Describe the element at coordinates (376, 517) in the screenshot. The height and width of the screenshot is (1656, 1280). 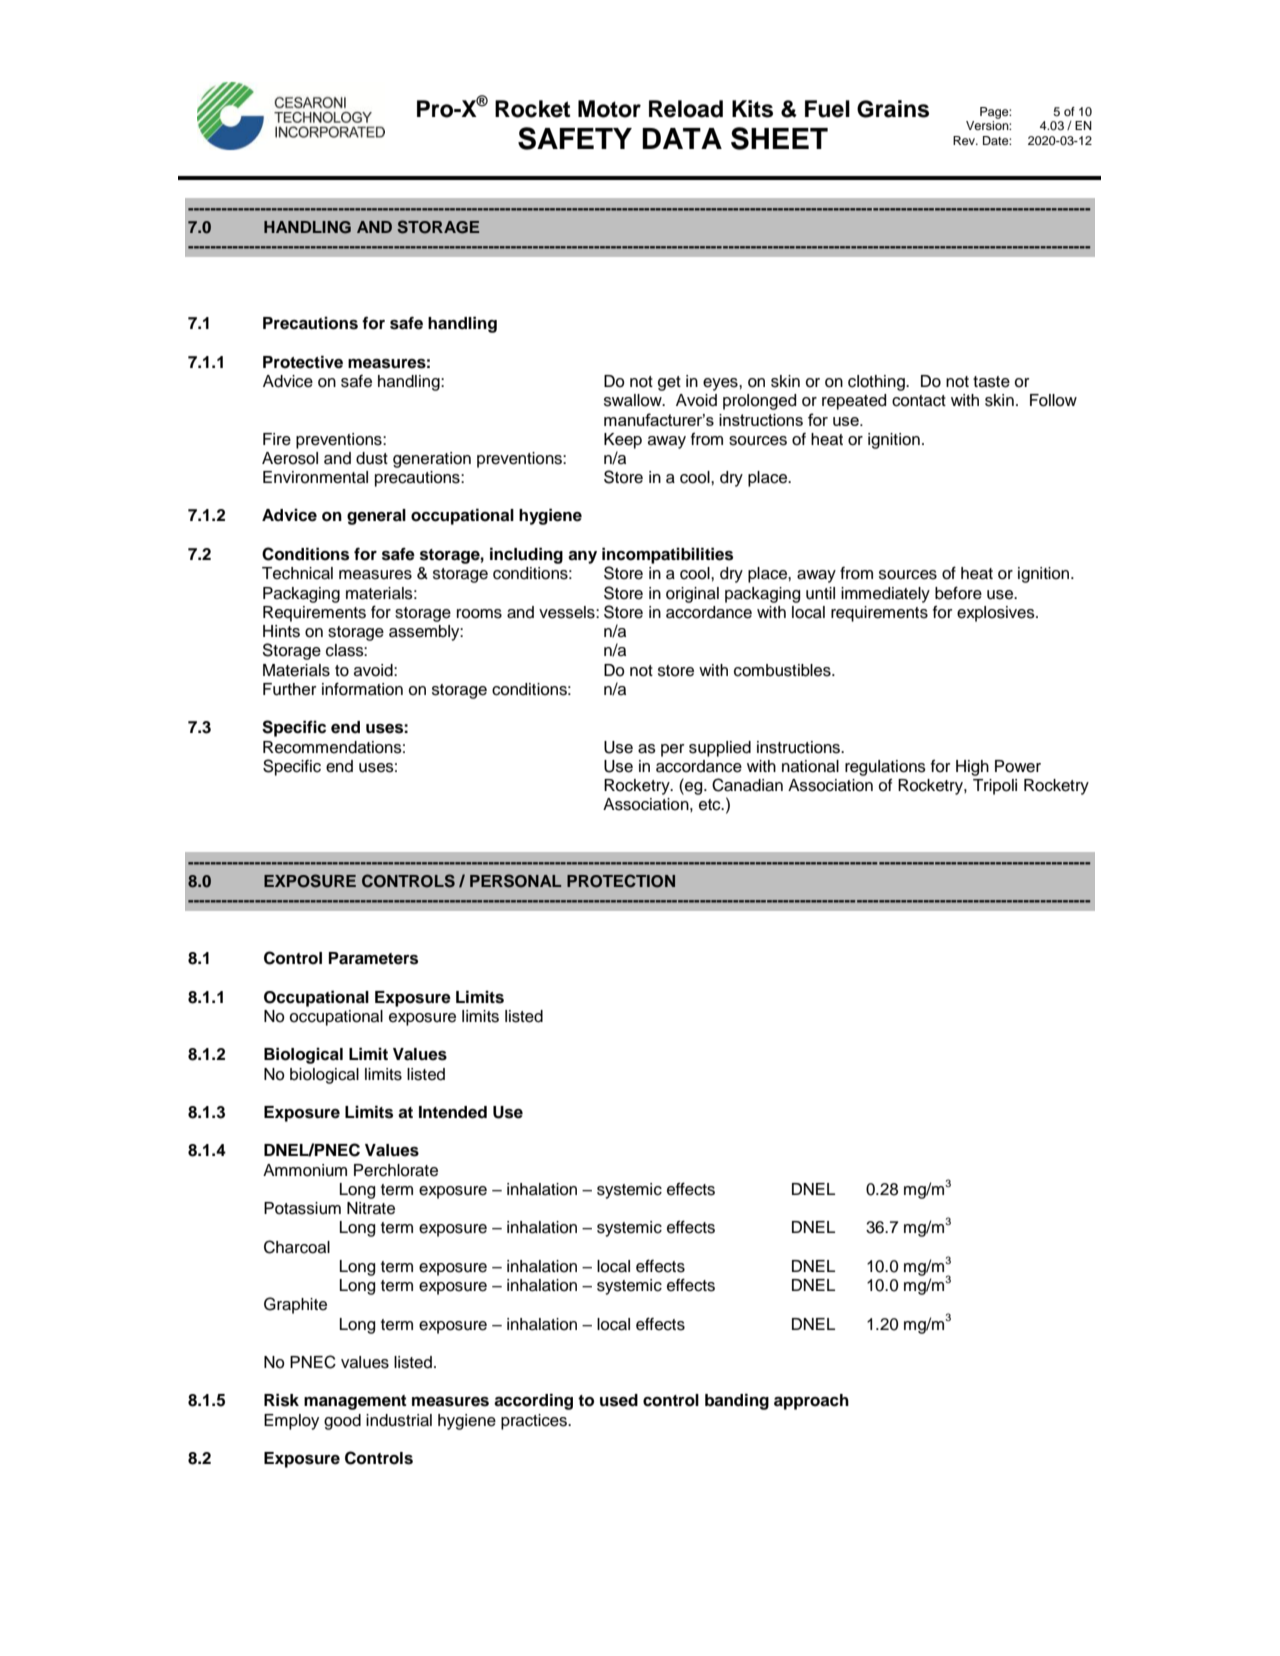
I see `general` at that location.
